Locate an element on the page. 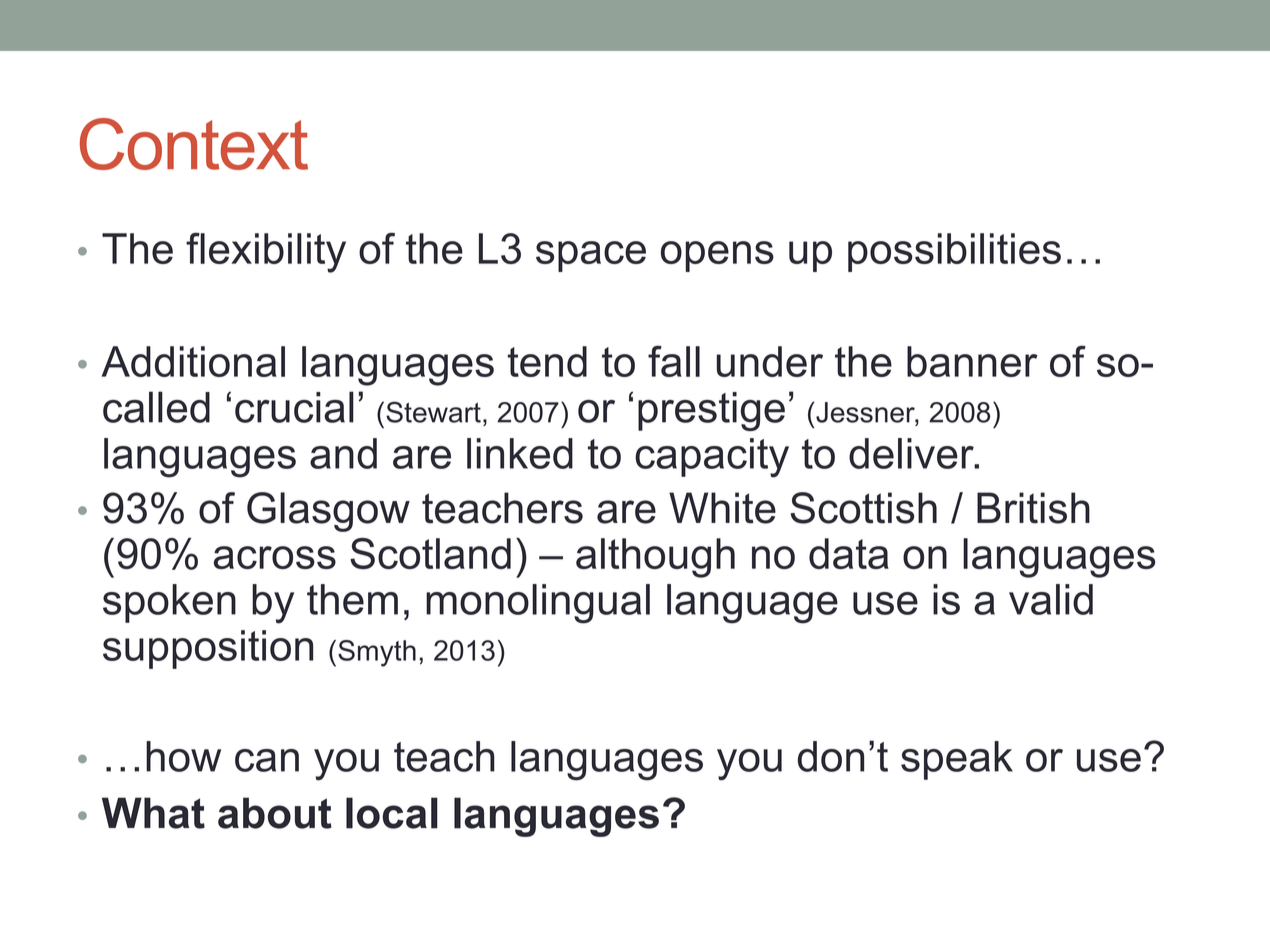 The height and width of the image is (952, 1270). supposition is located at coordinates (208, 649).
